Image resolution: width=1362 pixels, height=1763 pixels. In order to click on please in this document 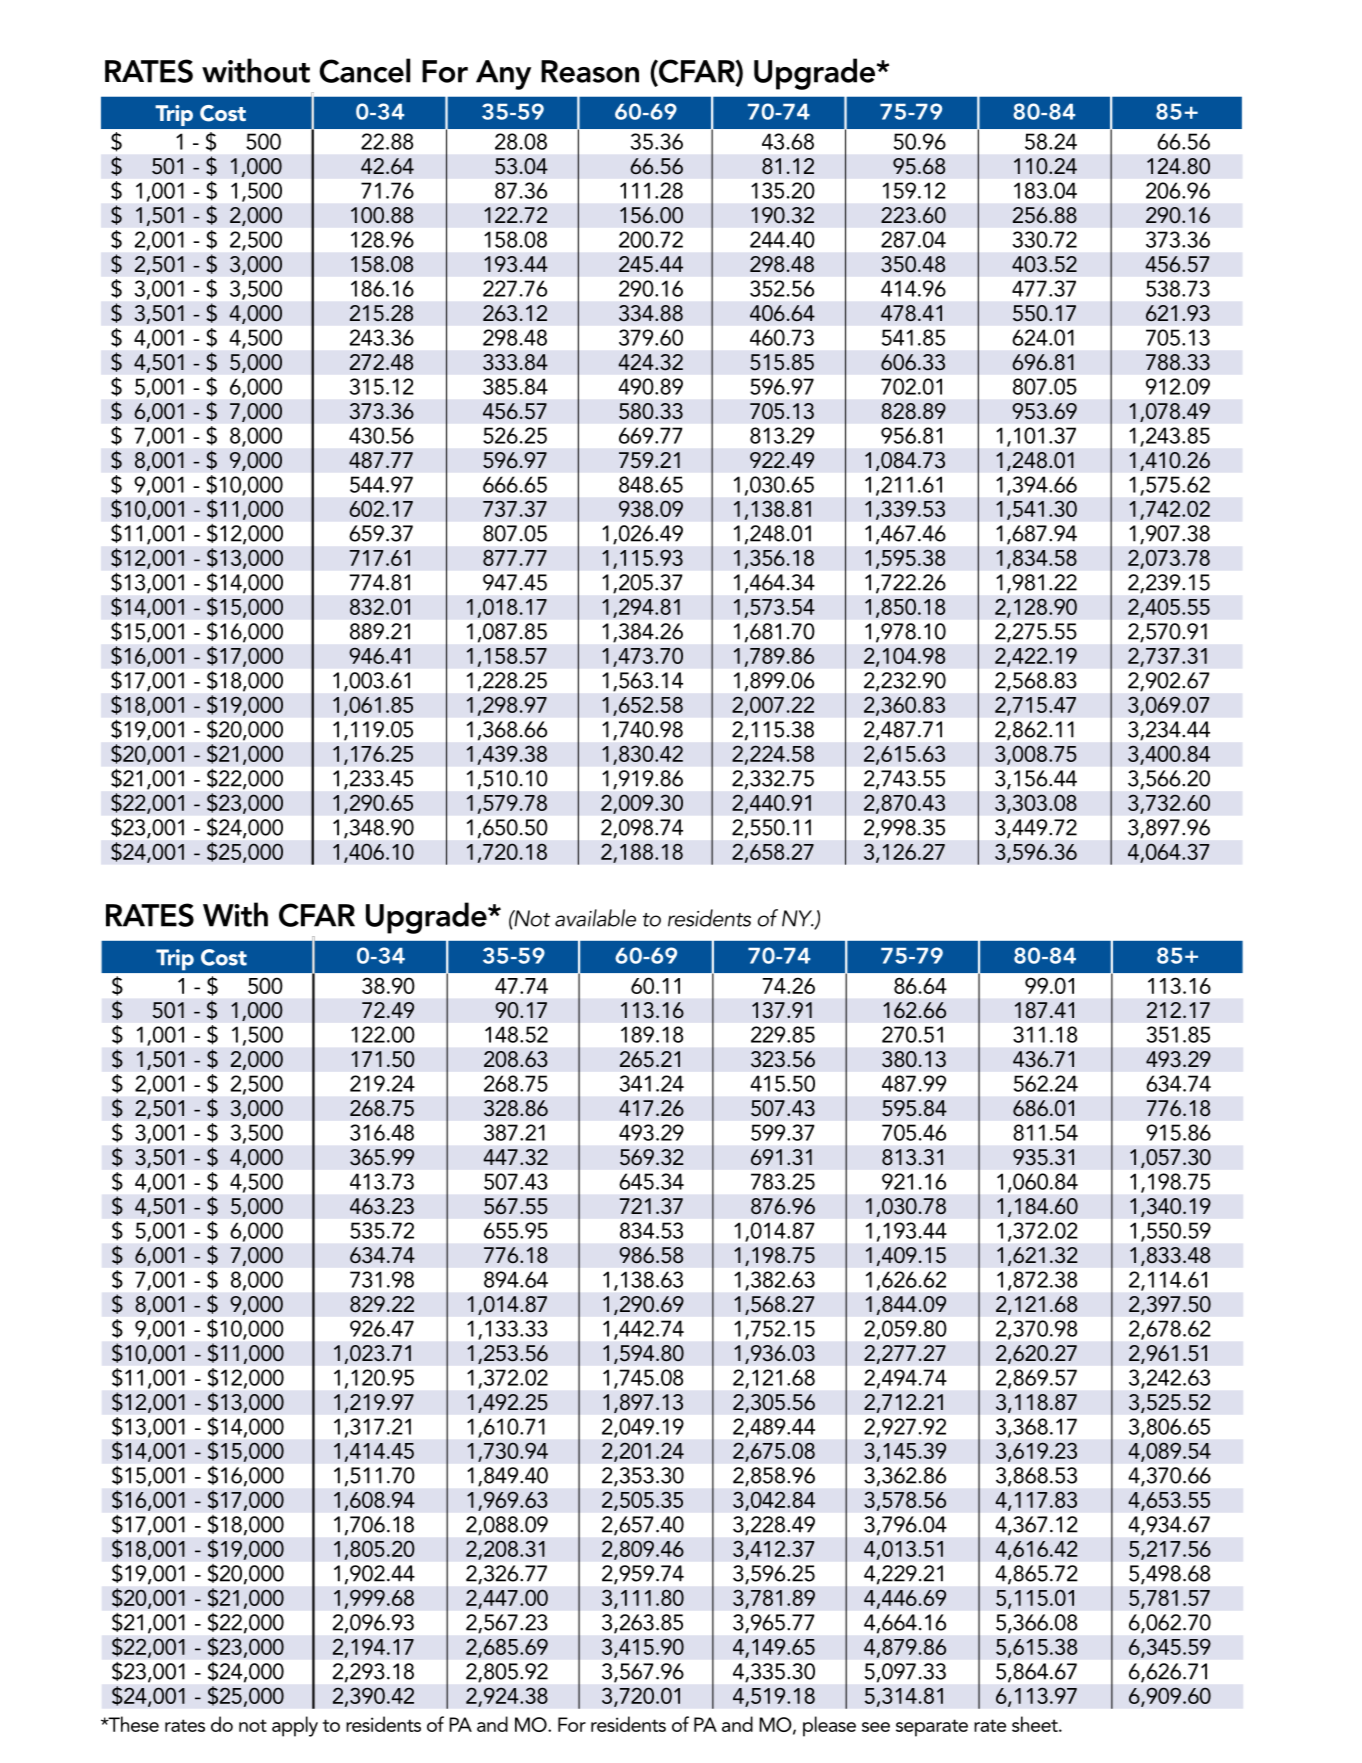, I will do `click(829, 1726)`.
